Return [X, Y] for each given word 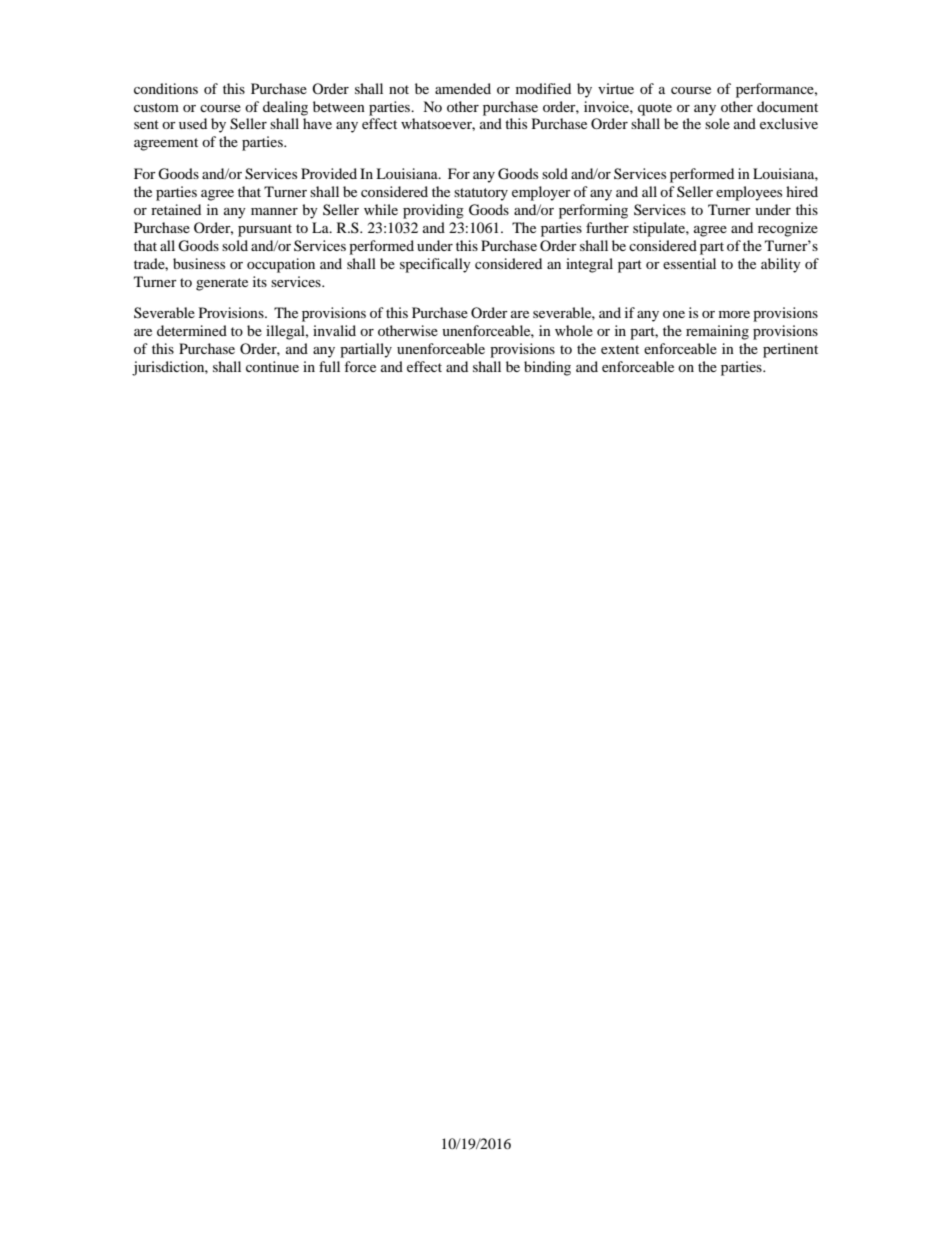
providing [433, 211]
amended [463, 88]
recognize [788, 229]
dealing [285, 108]
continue [272, 366]
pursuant [265, 230]
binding [547, 368]
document [787, 106]
